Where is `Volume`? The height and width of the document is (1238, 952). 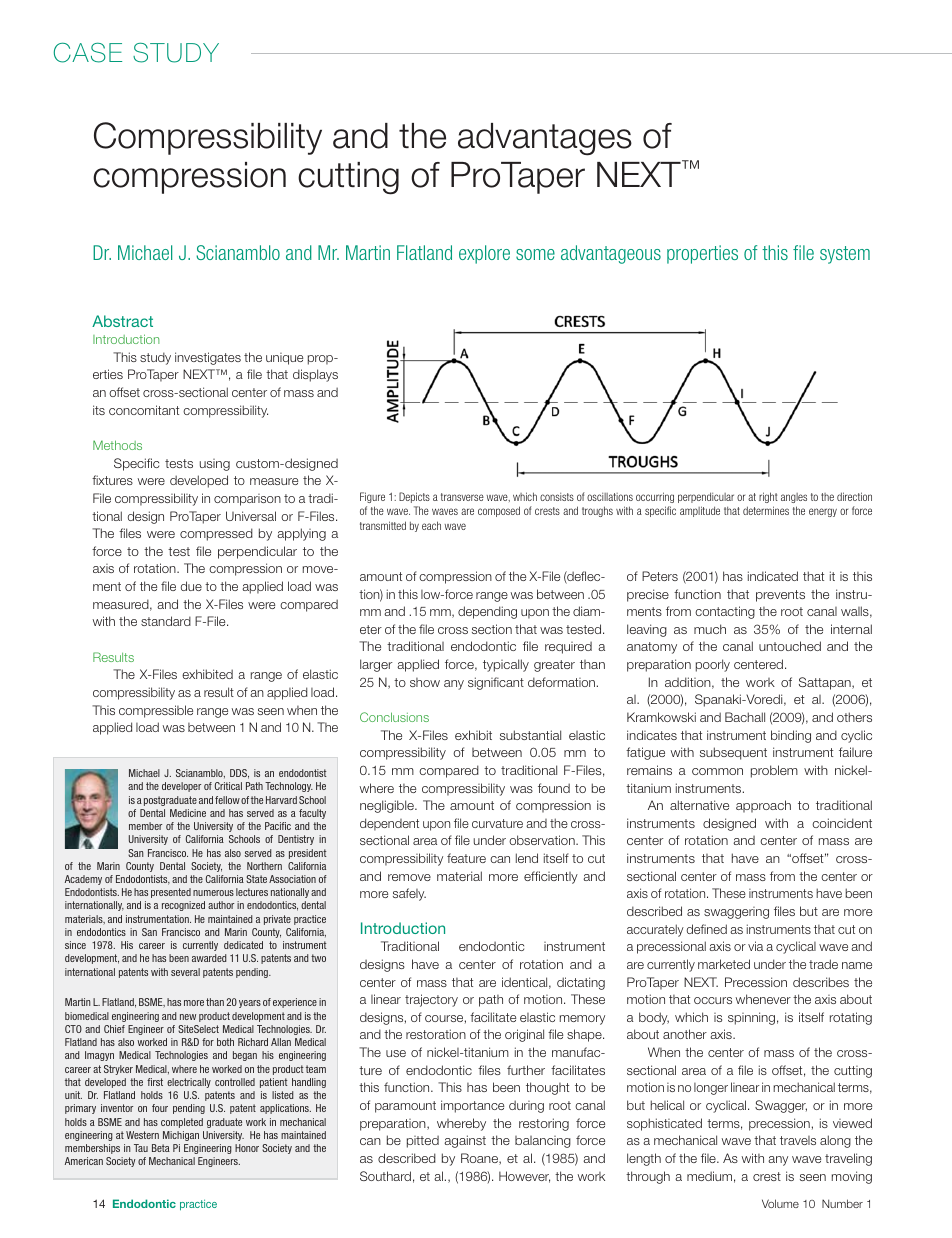 Volume is located at coordinates (780, 1203).
